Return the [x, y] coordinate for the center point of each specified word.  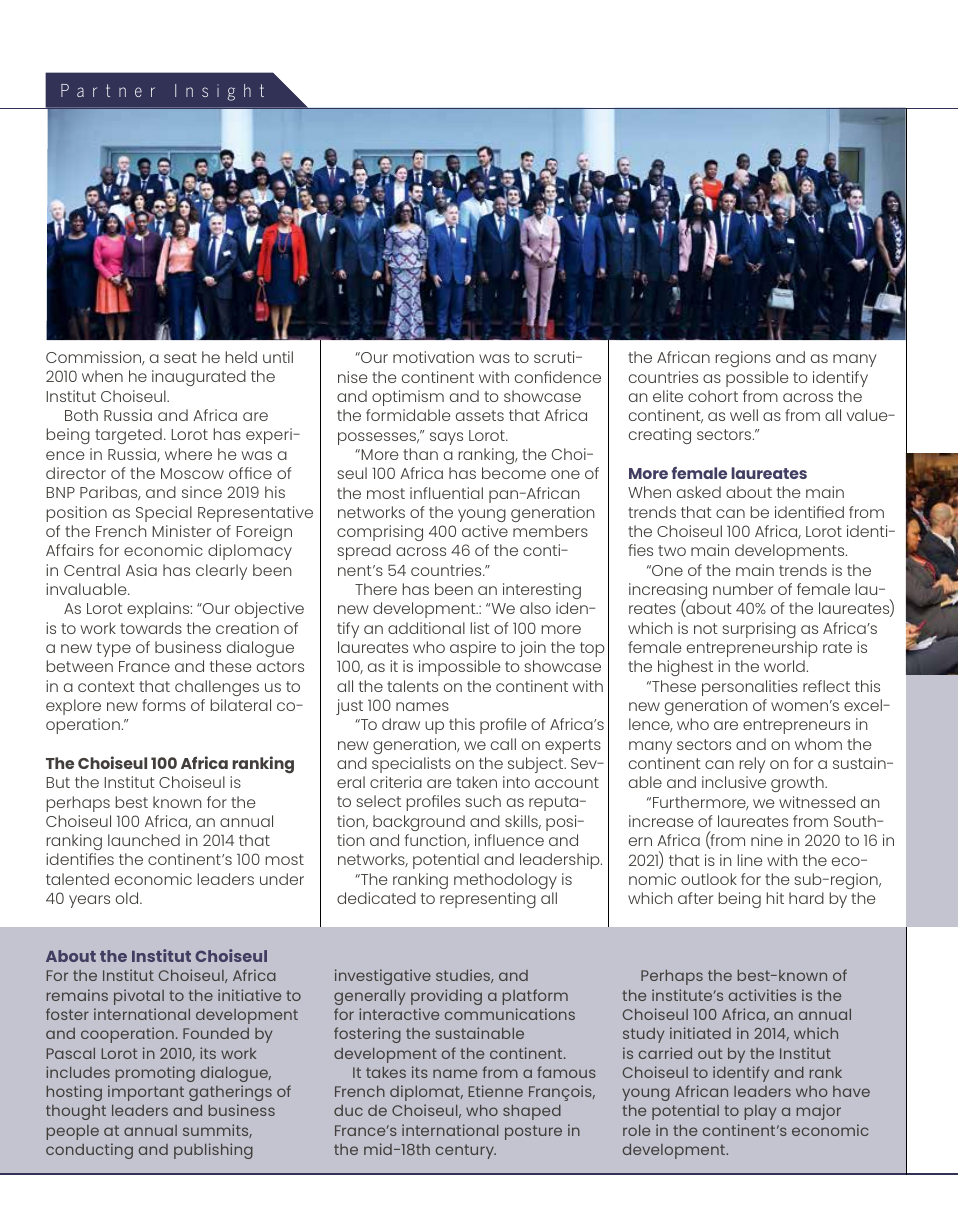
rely [752, 765]
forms [164, 705]
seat [180, 357]
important [146, 1093]
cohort [713, 396]
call [503, 744]
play [760, 1112]
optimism [408, 398]
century [466, 1151]
